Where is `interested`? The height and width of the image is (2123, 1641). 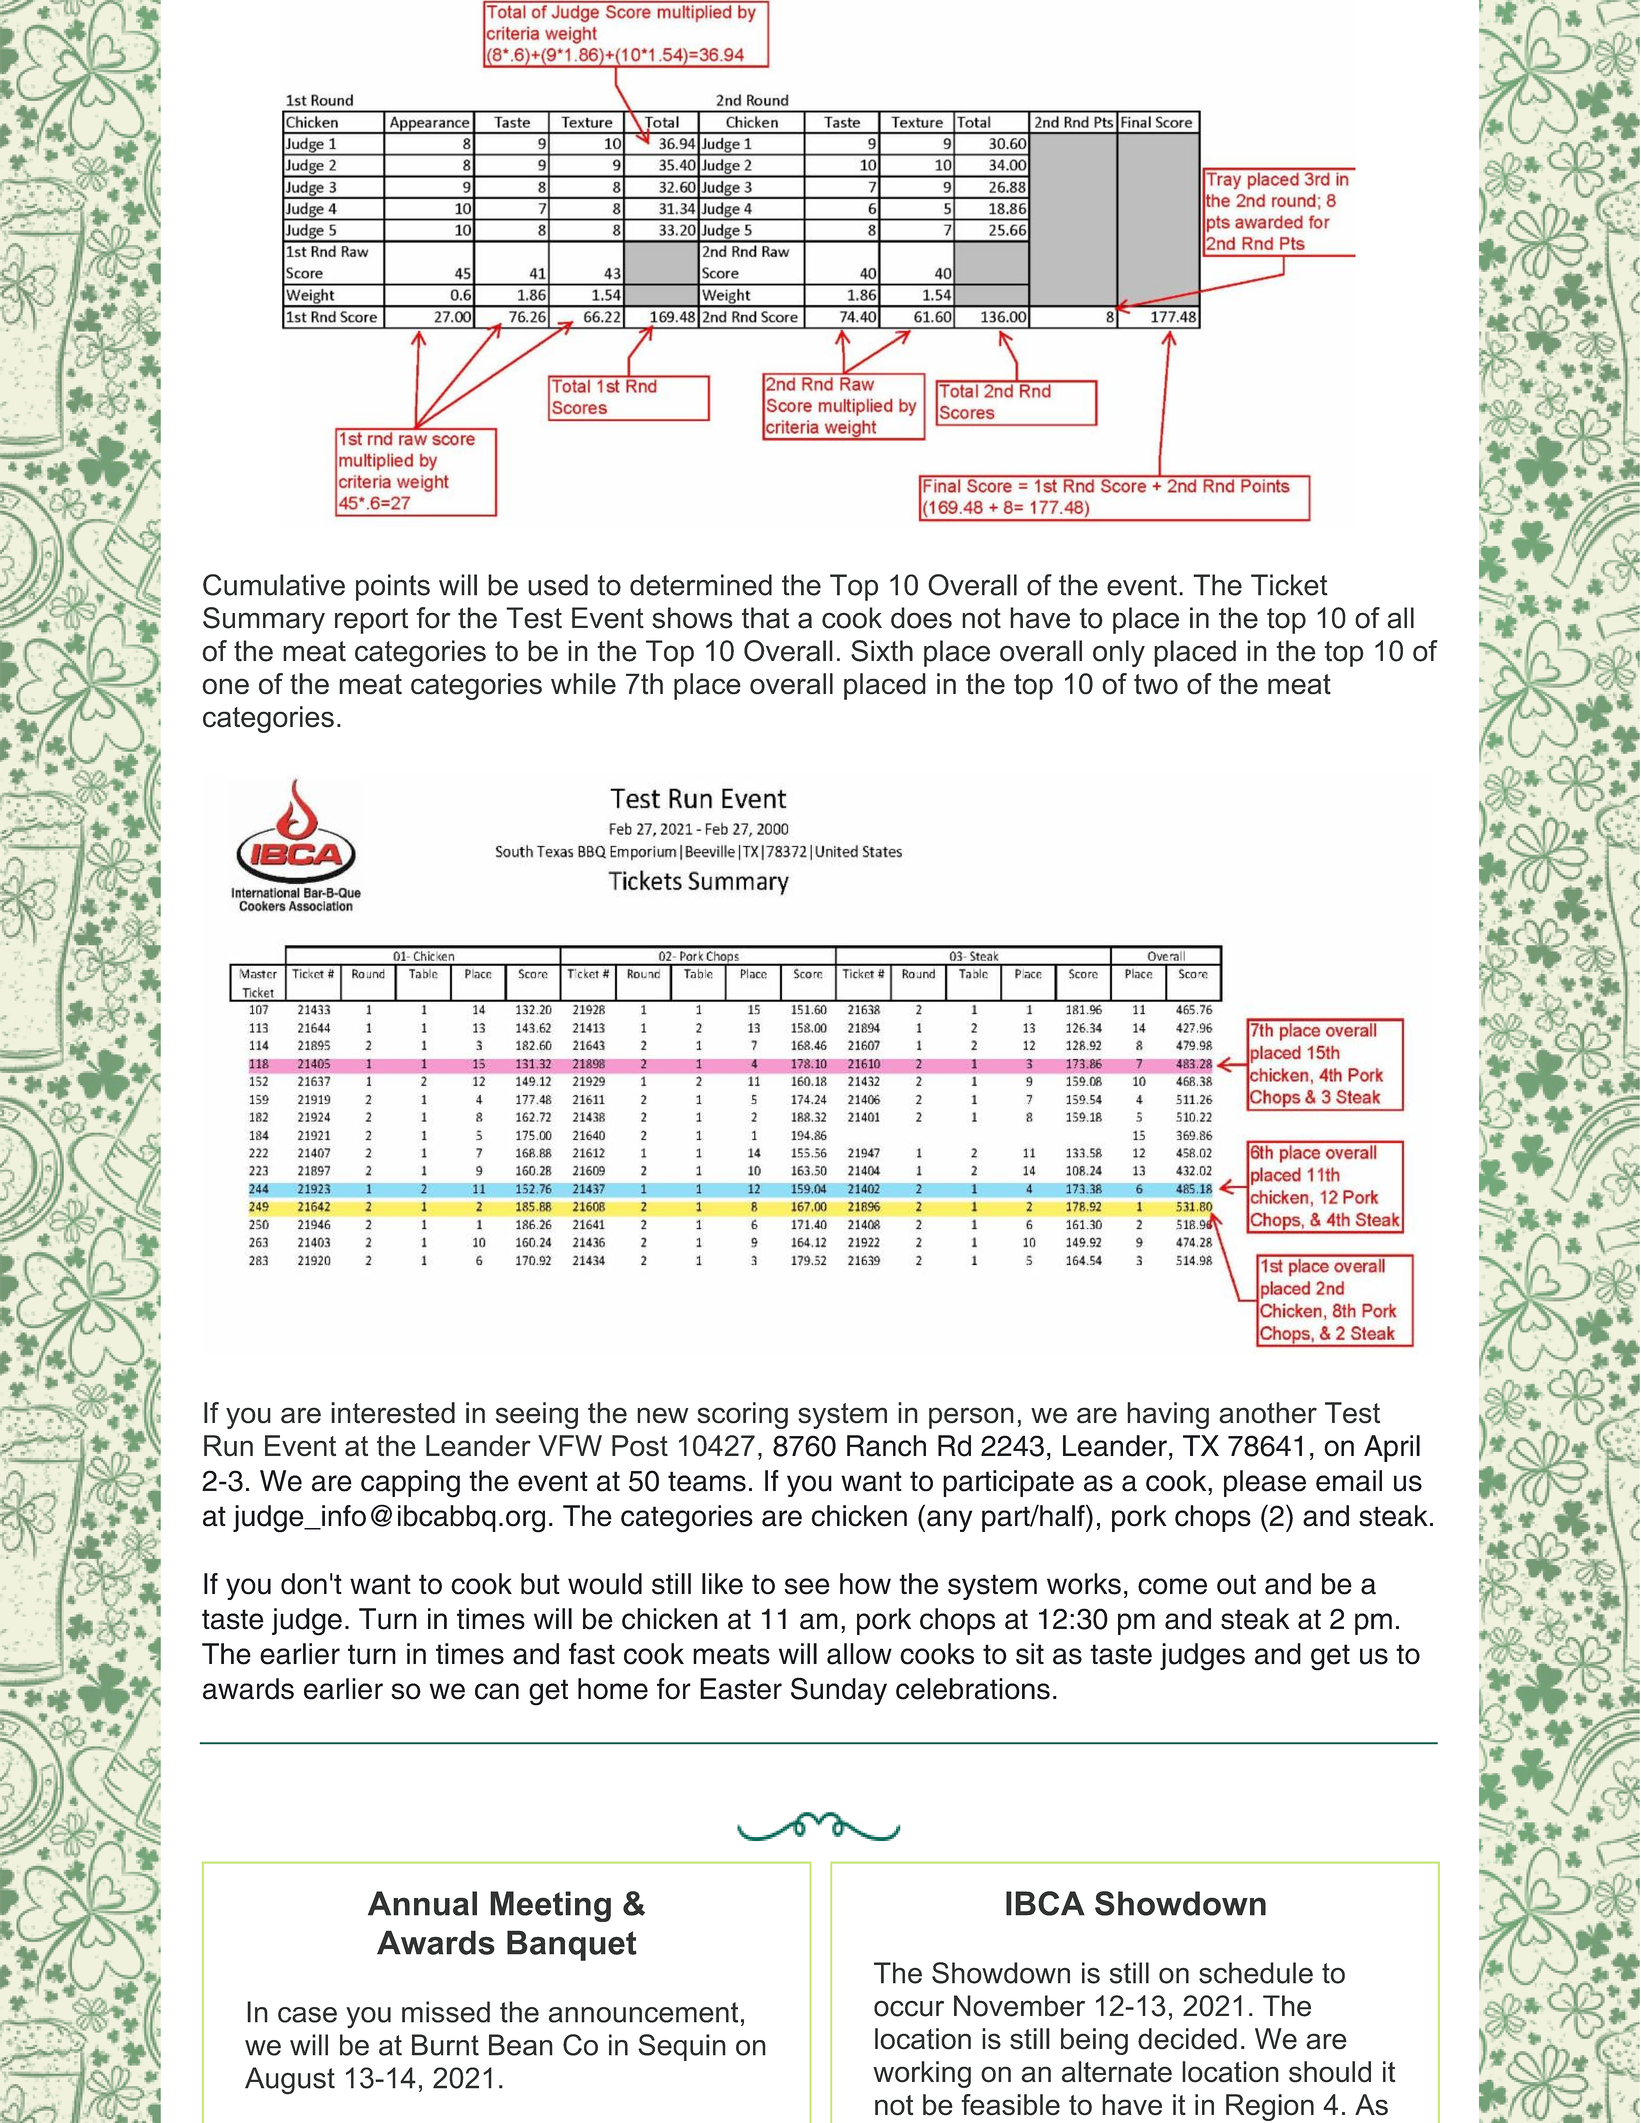 interested is located at coordinates (393, 1413).
